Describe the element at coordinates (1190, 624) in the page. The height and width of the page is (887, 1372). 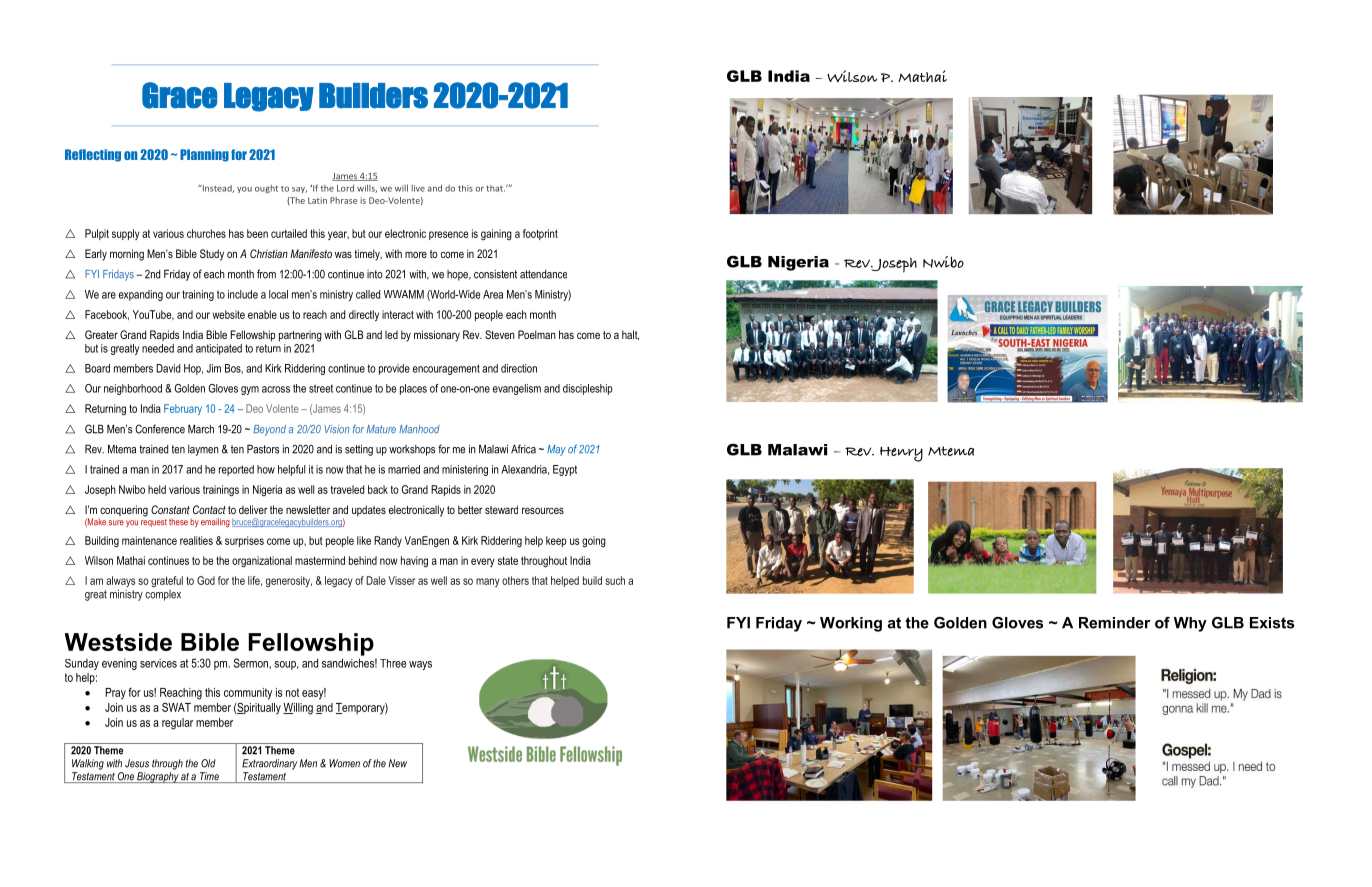
I see `Why` at that location.
